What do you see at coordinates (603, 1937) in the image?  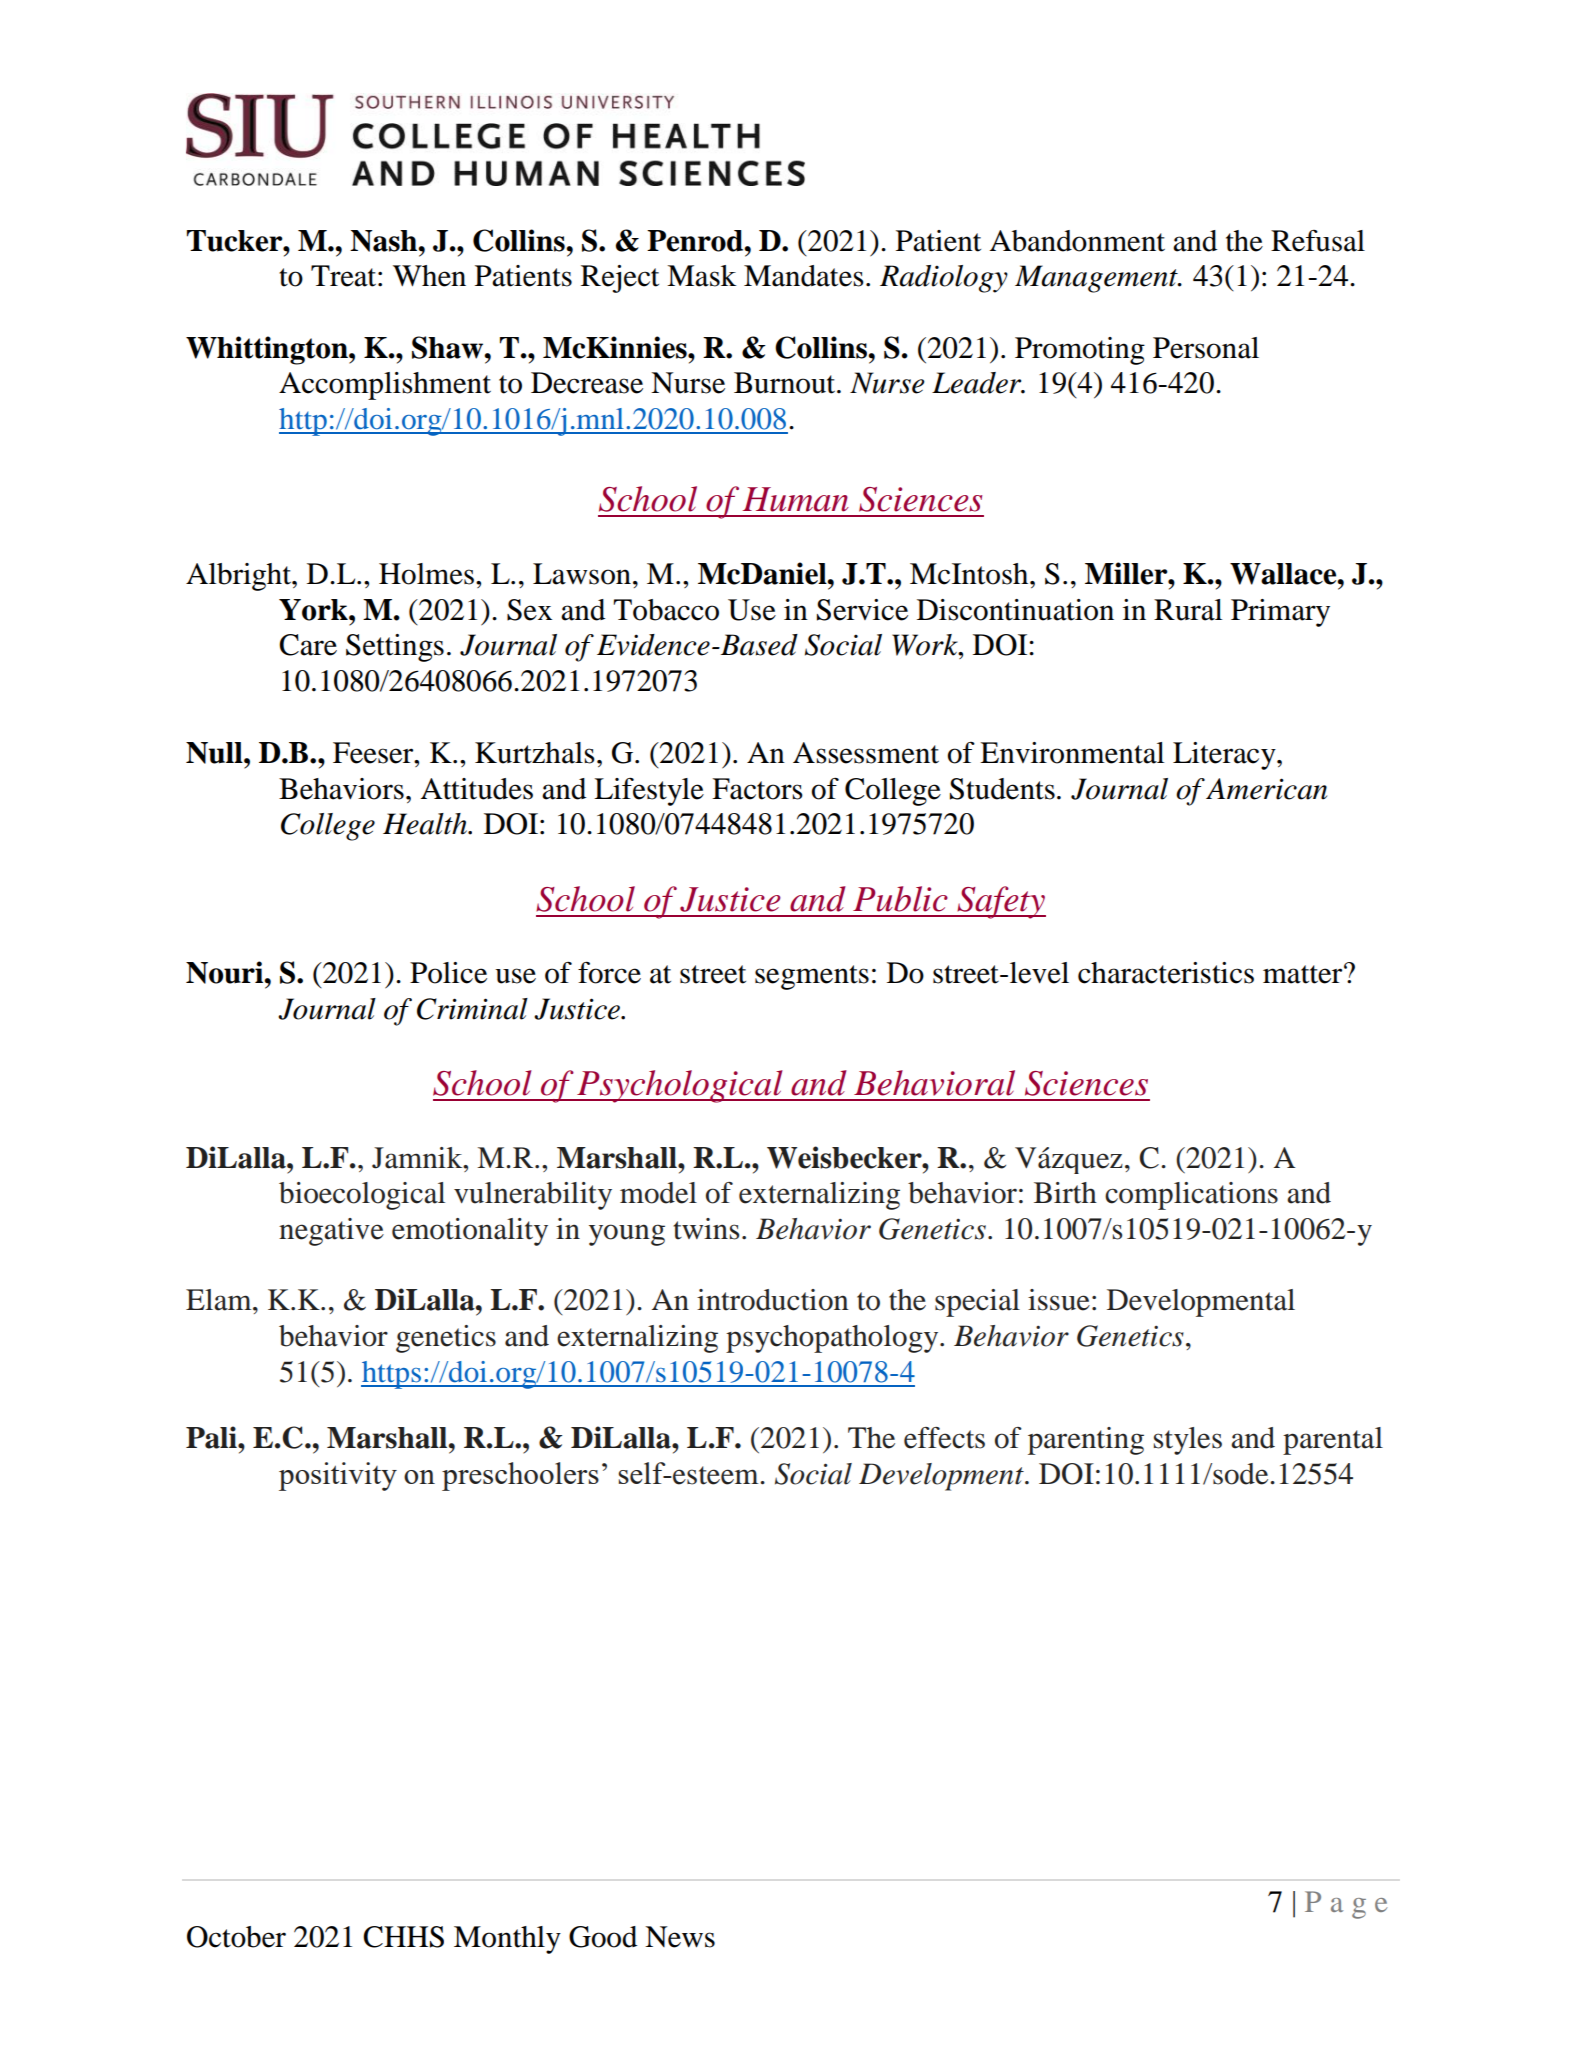 I see `Good` at bounding box center [603, 1937].
